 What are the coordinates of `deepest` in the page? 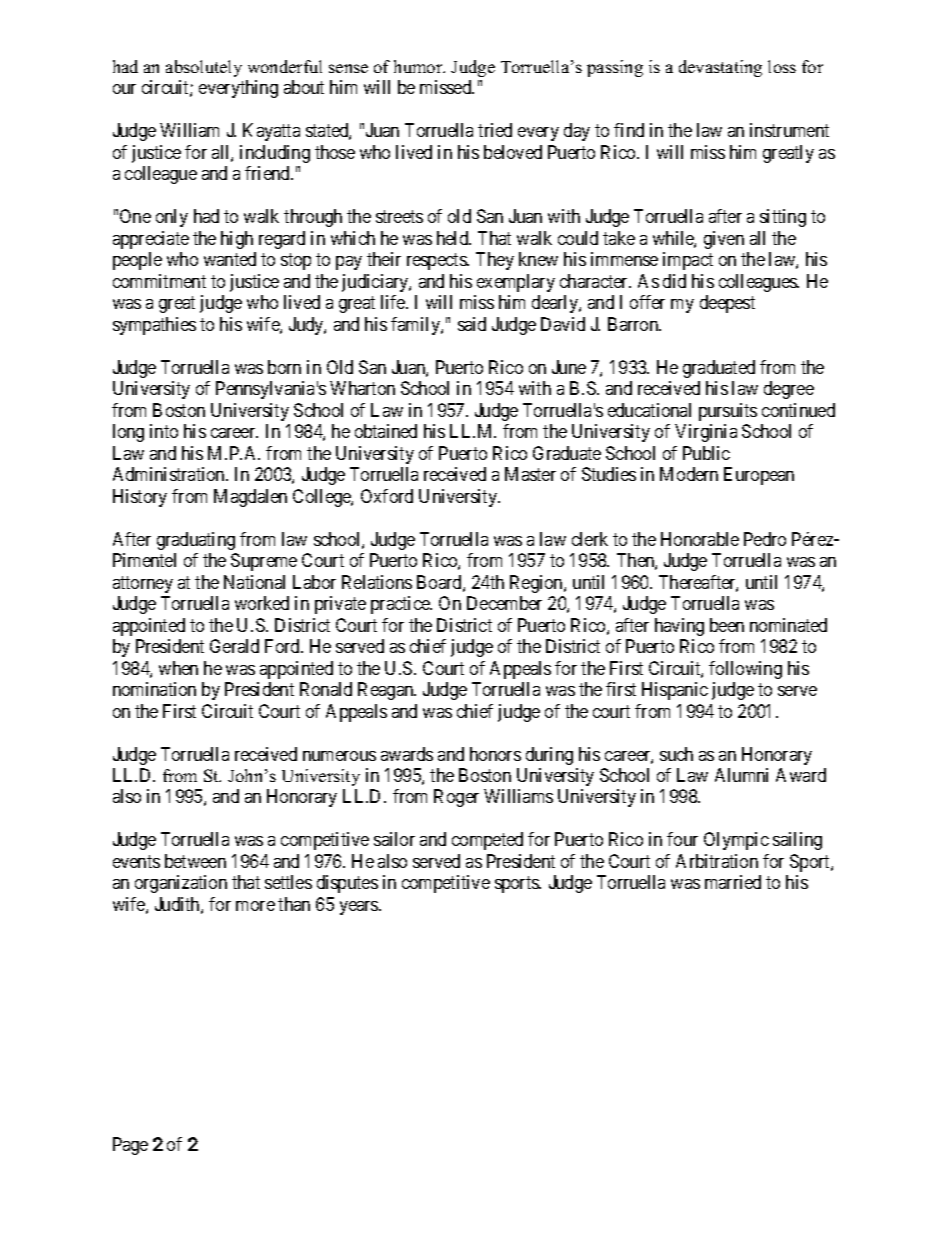 It's located at (727, 304).
